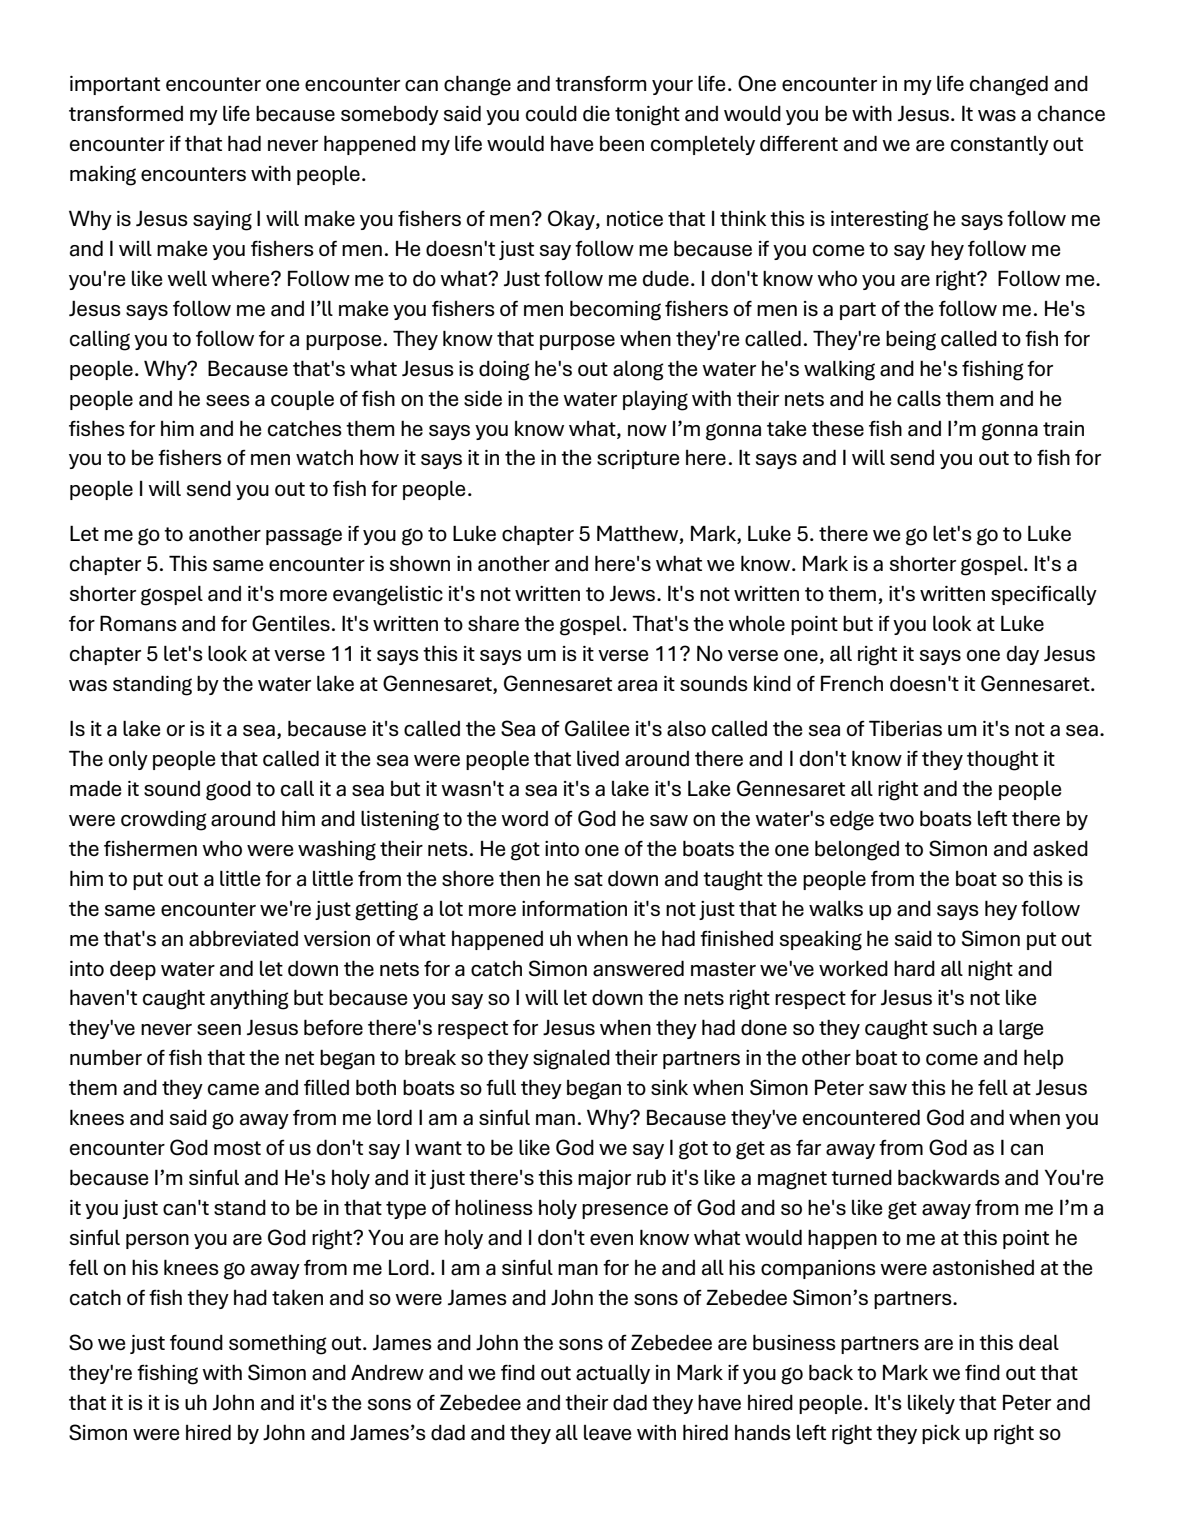 The width and height of the document is (1177, 1523). What do you see at coordinates (1023, 655) in the document?
I see `day` at bounding box center [1023, 655].
